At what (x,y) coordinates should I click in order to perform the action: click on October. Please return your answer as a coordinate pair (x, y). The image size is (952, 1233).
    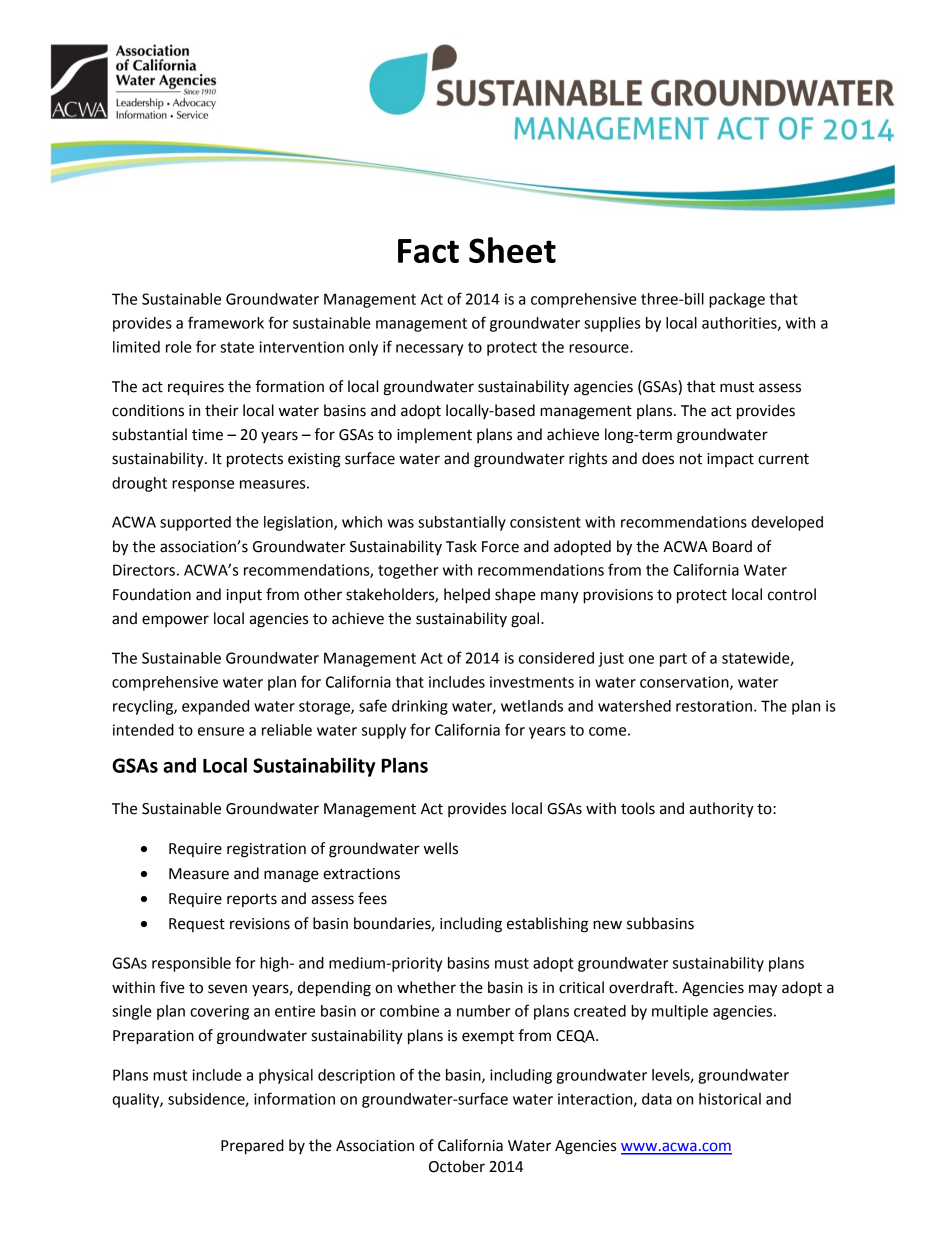
    Looking at the image, I should click on (457, 1166).
